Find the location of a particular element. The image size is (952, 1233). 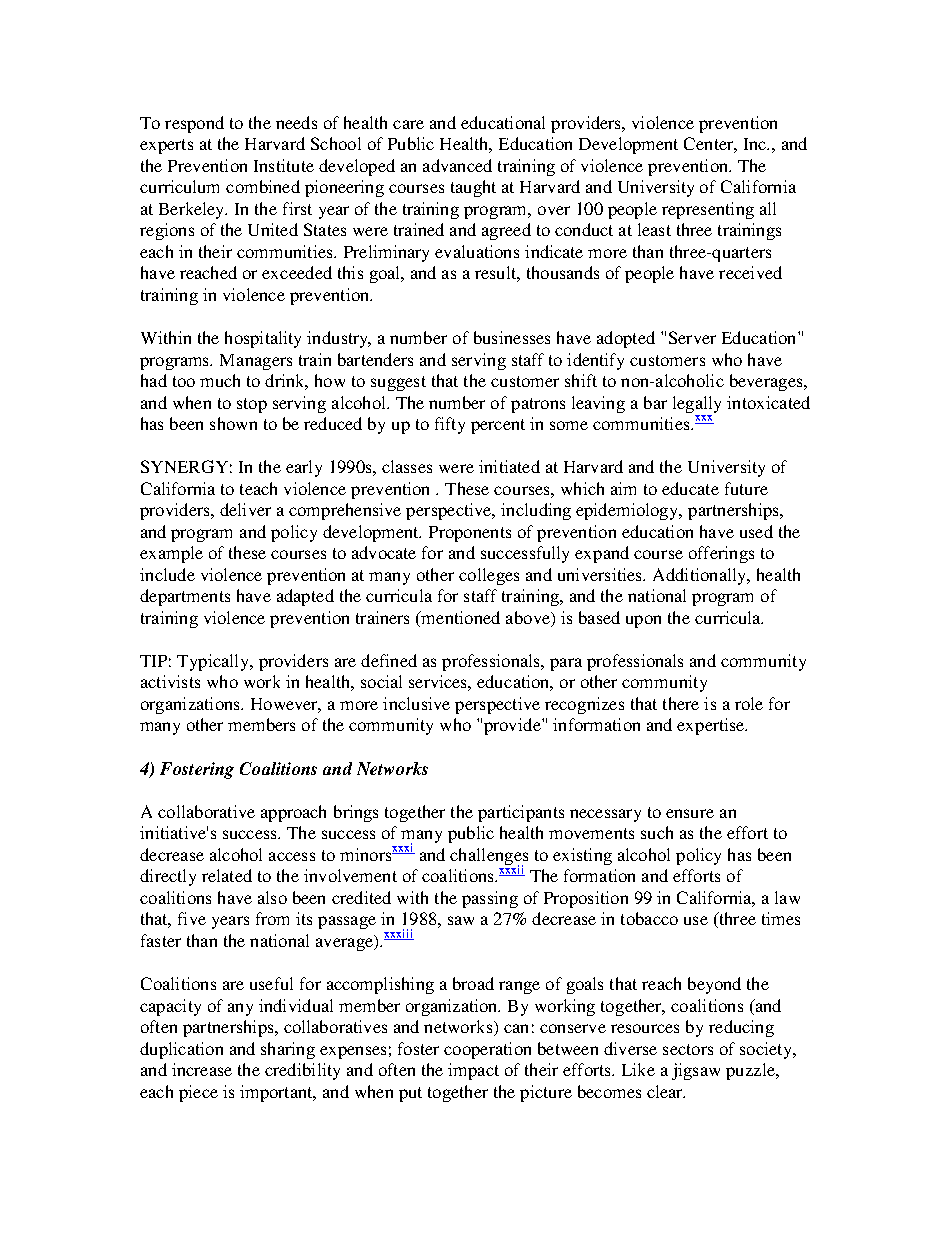

impact is located at coordinates (473, 1071).
